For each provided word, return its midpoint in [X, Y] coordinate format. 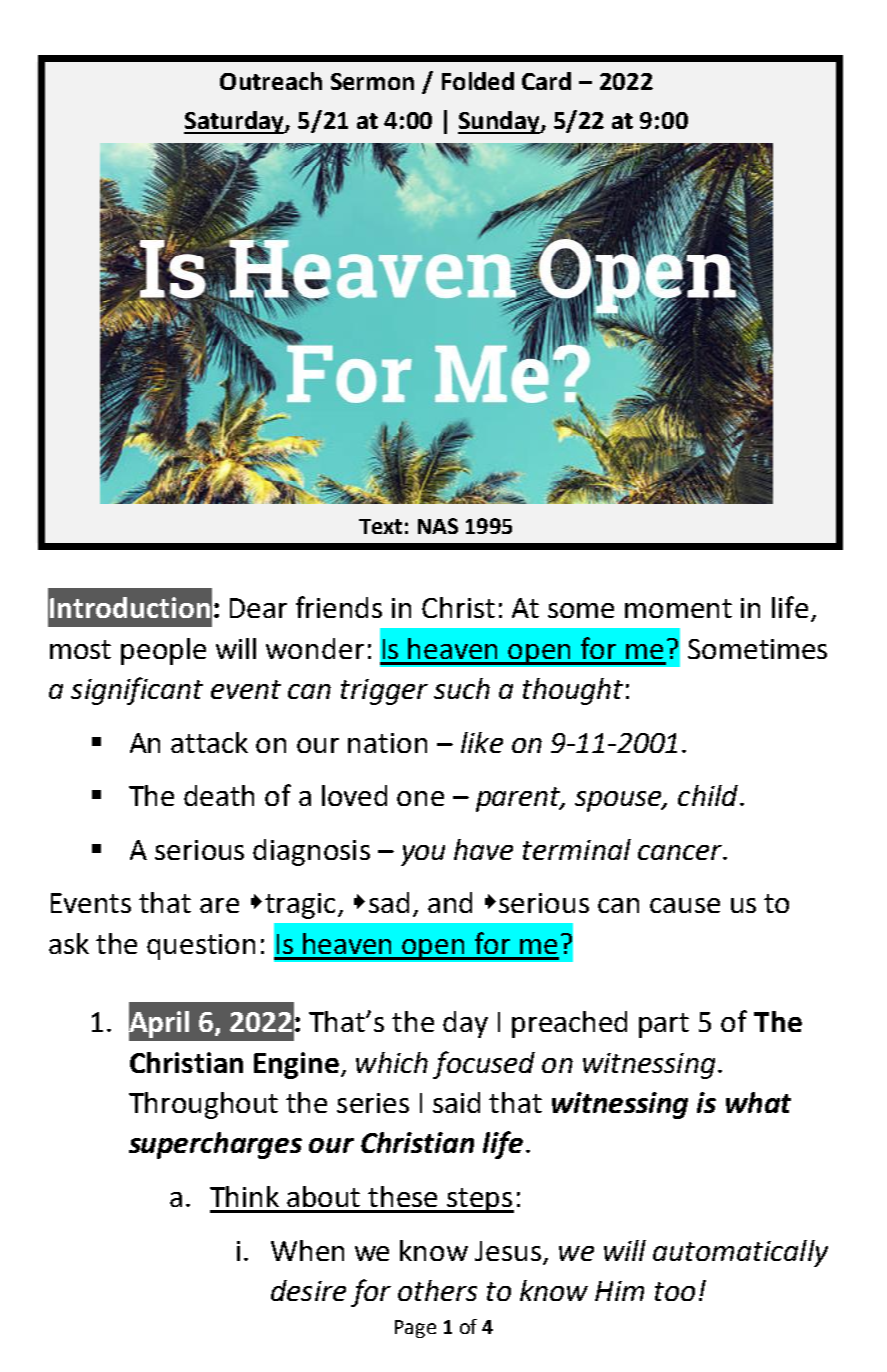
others [437, 1290]
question [201, 947]
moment [678, 608]
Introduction [130, 607]
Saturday [235, 122]
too [675, 1291]
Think [244, 1196]
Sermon [372, 81]
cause [685, 905]
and [450, 902]
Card [546, 81]
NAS [438, 526]
